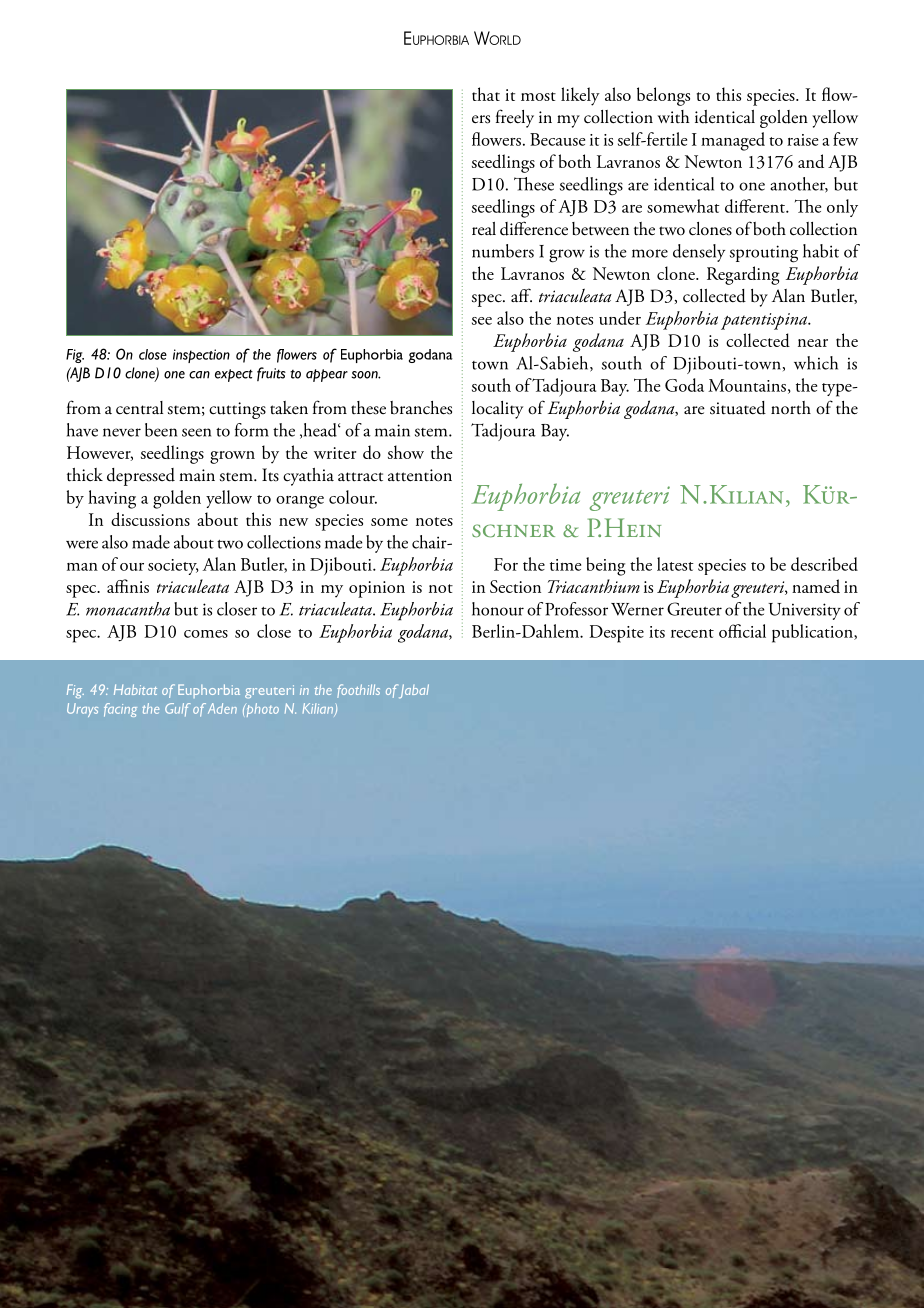  I want to click on society, so click(173, 567).
